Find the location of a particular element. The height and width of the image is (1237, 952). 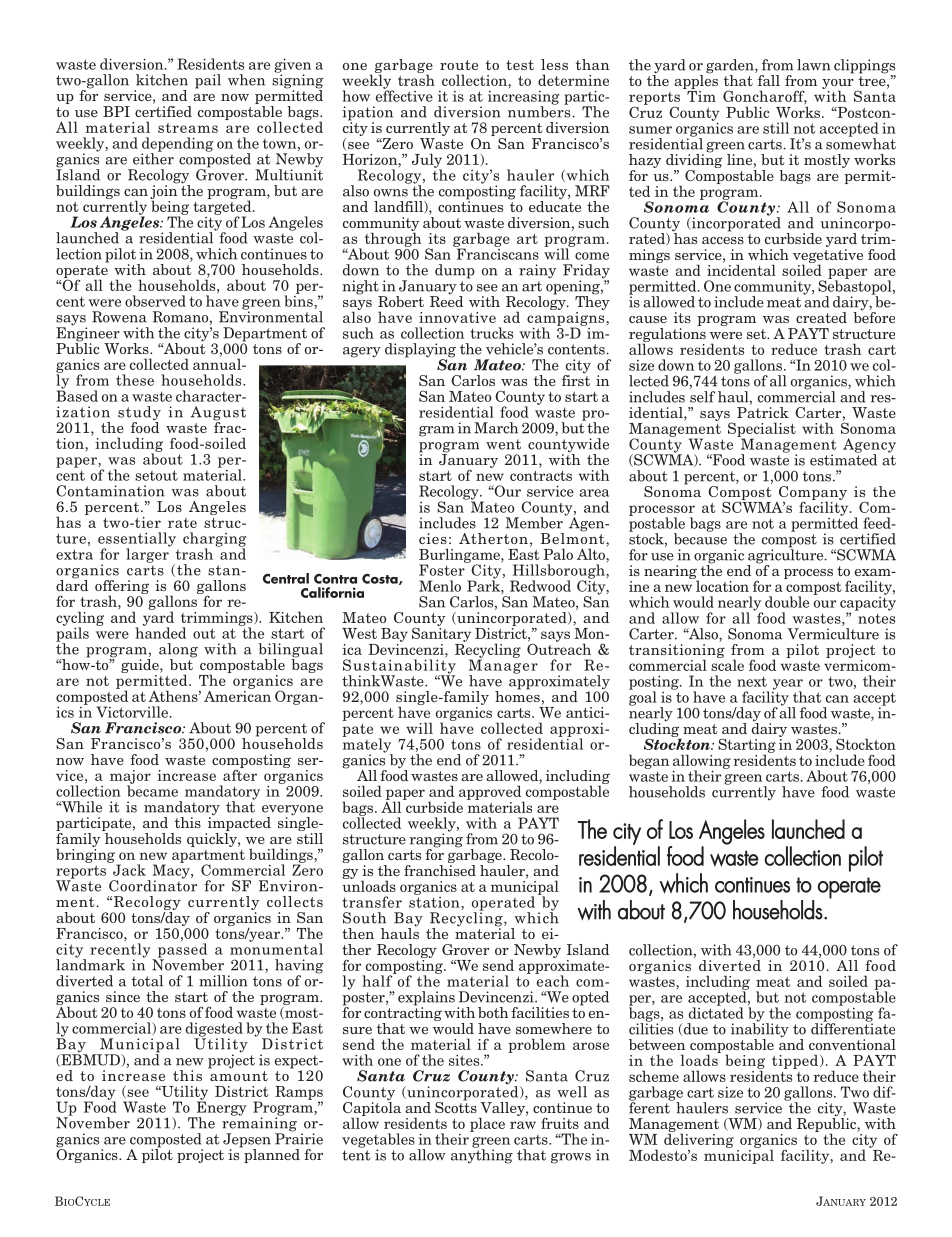

Specialist is located at coordinates (762, 430).
